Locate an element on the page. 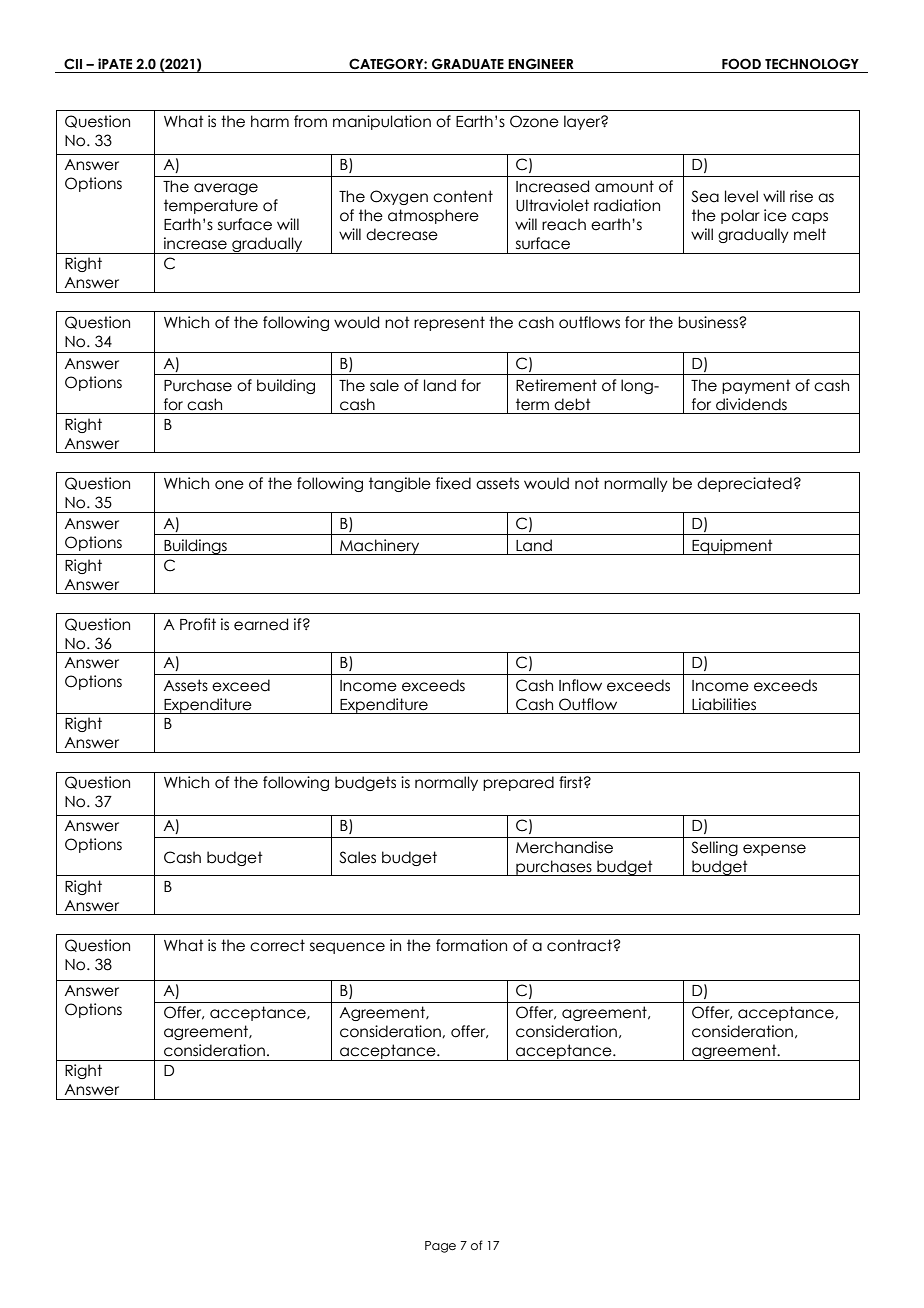 The image size is (924, 1308). payment is located at coordinates (756, 386).
